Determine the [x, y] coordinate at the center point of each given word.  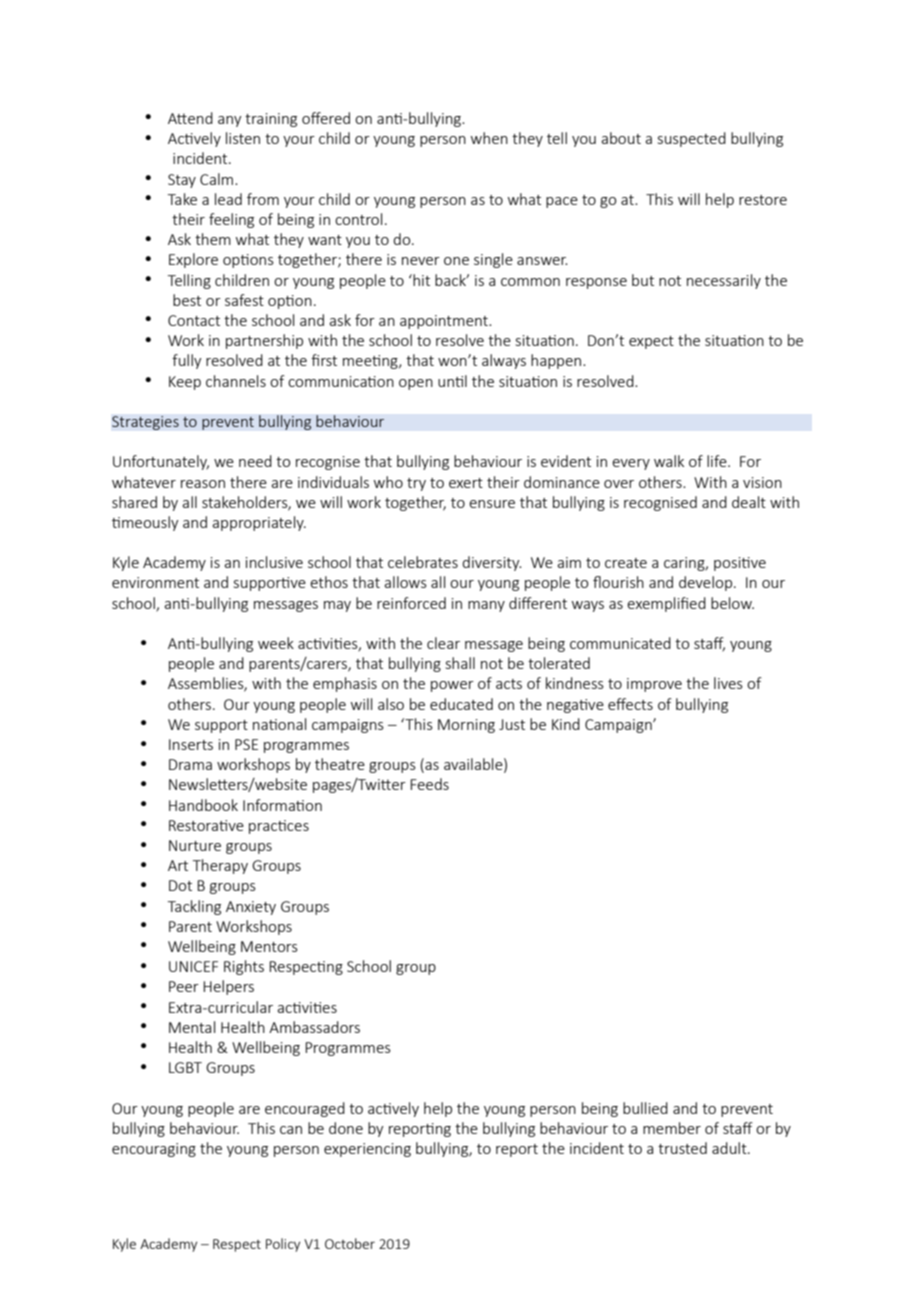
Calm [216, 179]
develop [705, 583]
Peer [184, 986]
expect [651, 342]
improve [654, 685]
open [416, 384]
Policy [283, 1245]
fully [187, 361]
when [489, 138]
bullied [645, 1108]
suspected [692, 139]
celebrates [423, 562]
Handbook [203, 805]
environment [155, 582]
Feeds [429, 784]
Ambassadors [314, 1027]
